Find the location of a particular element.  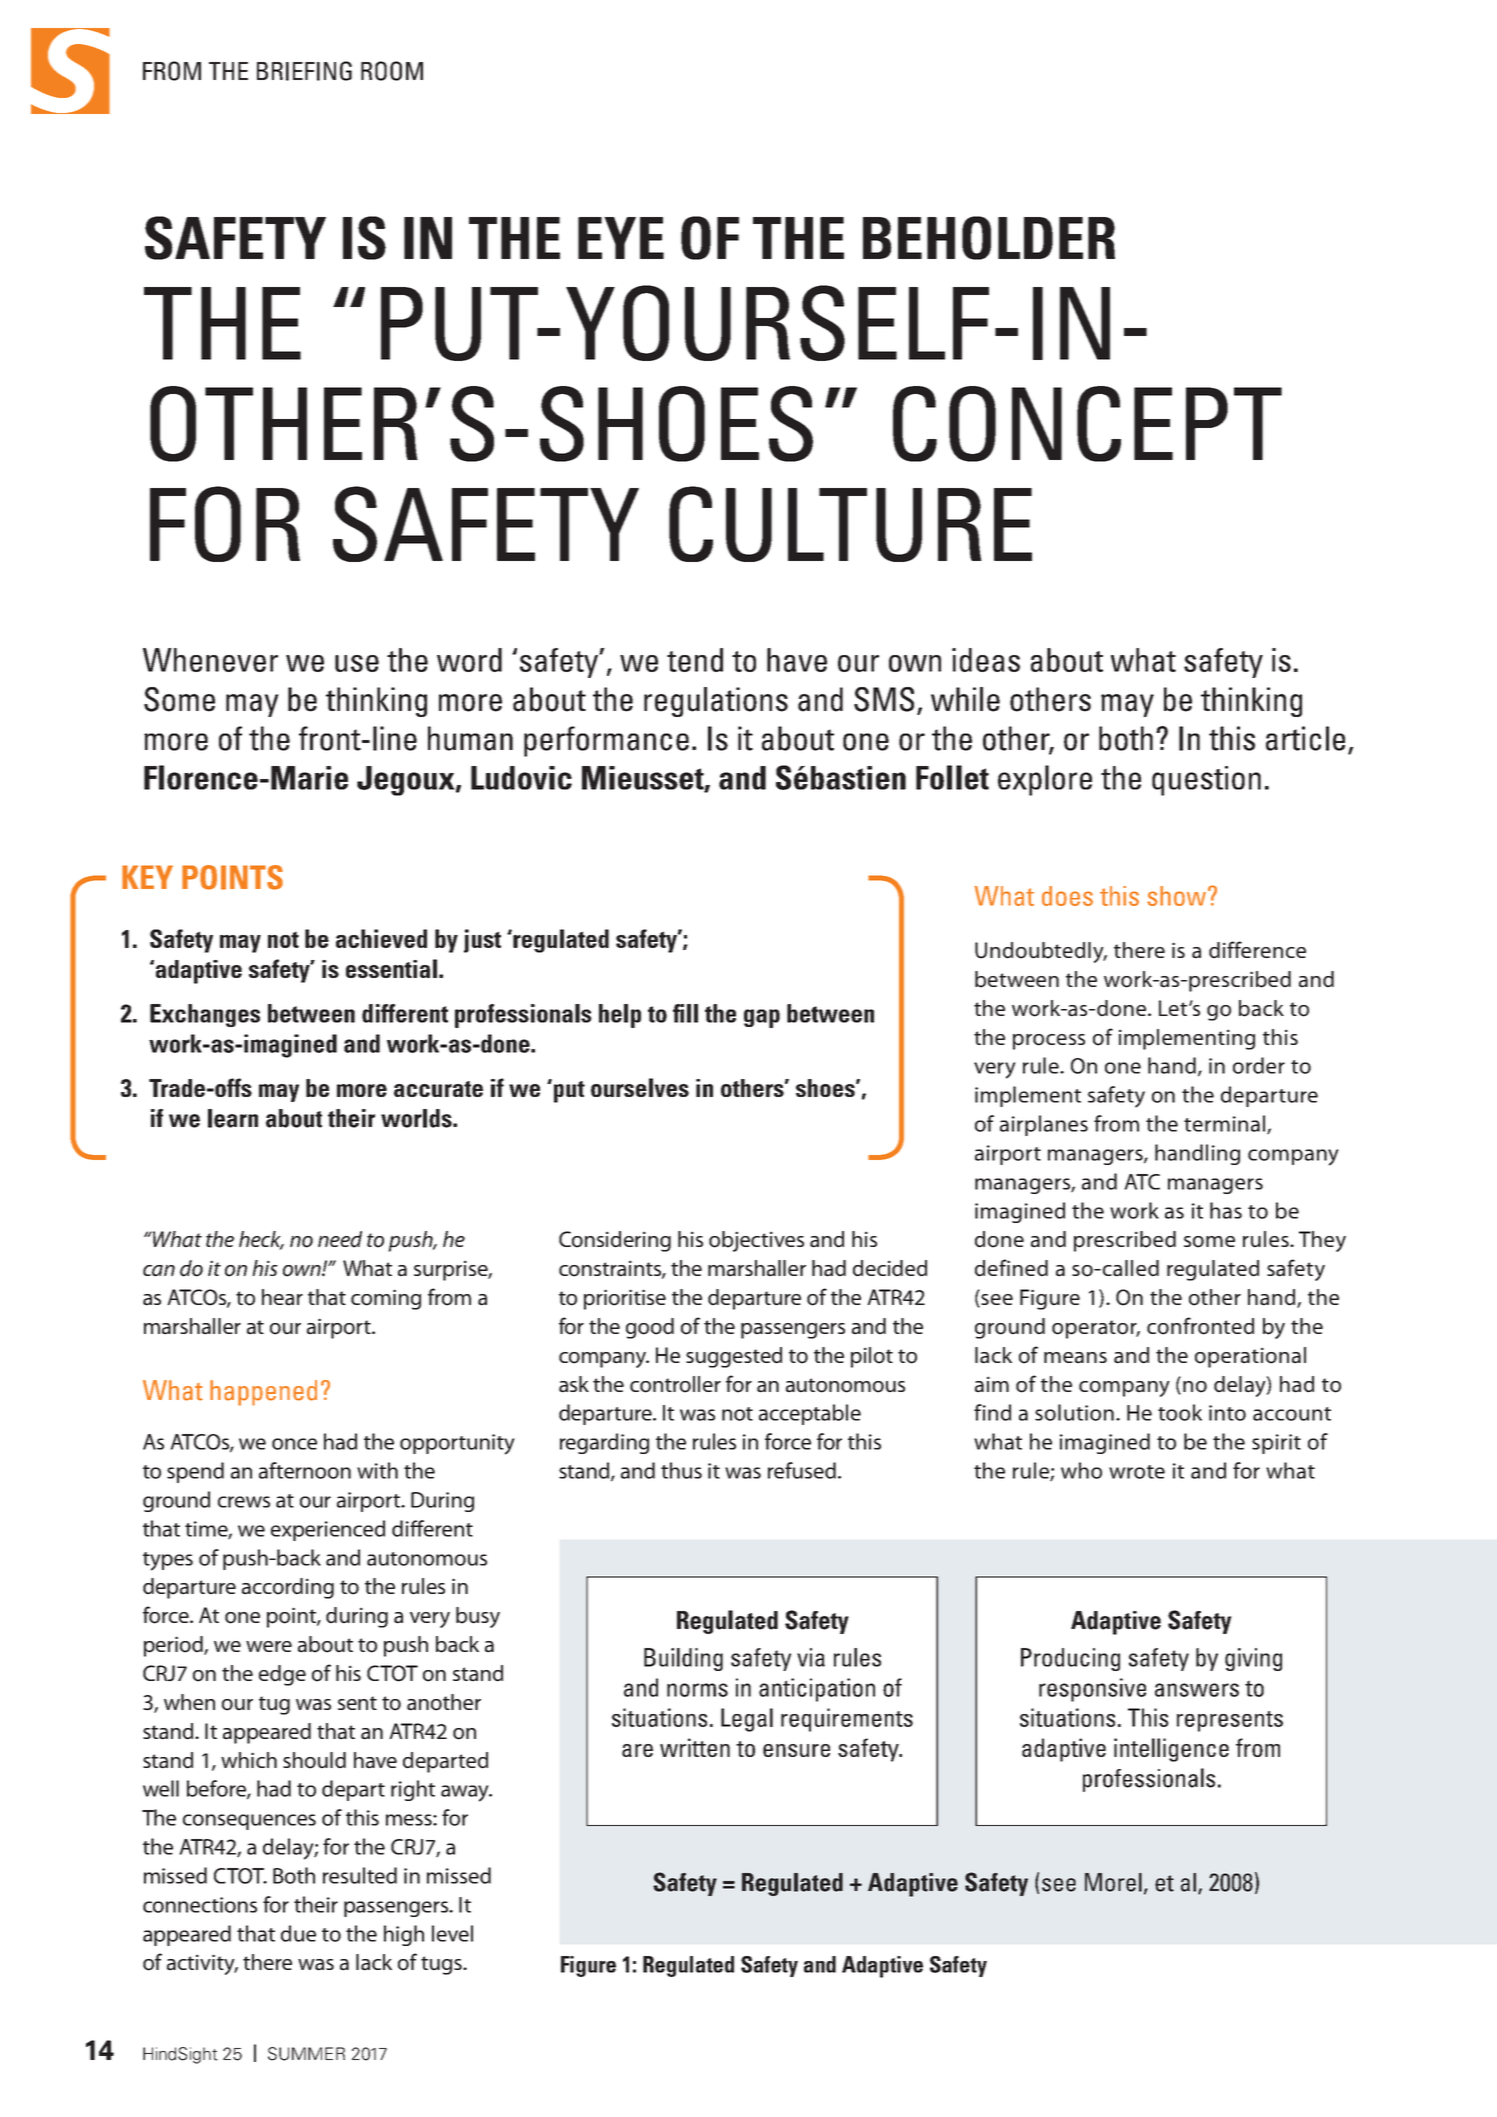

BEHOLDER is located at coordinates (989, 238).
